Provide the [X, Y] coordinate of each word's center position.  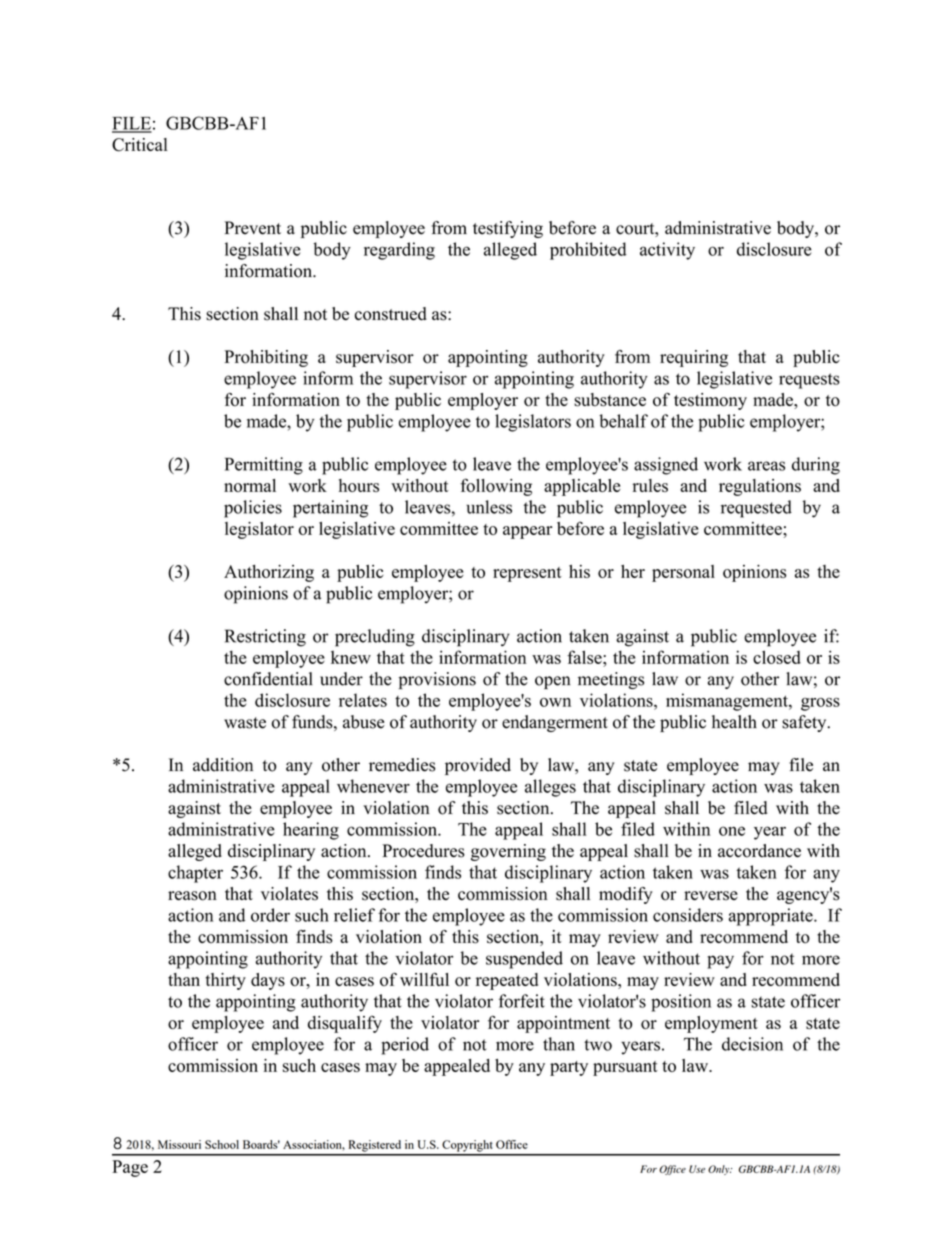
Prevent [253, 228]
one [732, 831]
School [222, 1144]
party [569, 1068]
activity [667, 251]
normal [250, 485]
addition [223, 765]
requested [756, 509]
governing [508, 852]
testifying [508, 229]
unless [489, 507]
